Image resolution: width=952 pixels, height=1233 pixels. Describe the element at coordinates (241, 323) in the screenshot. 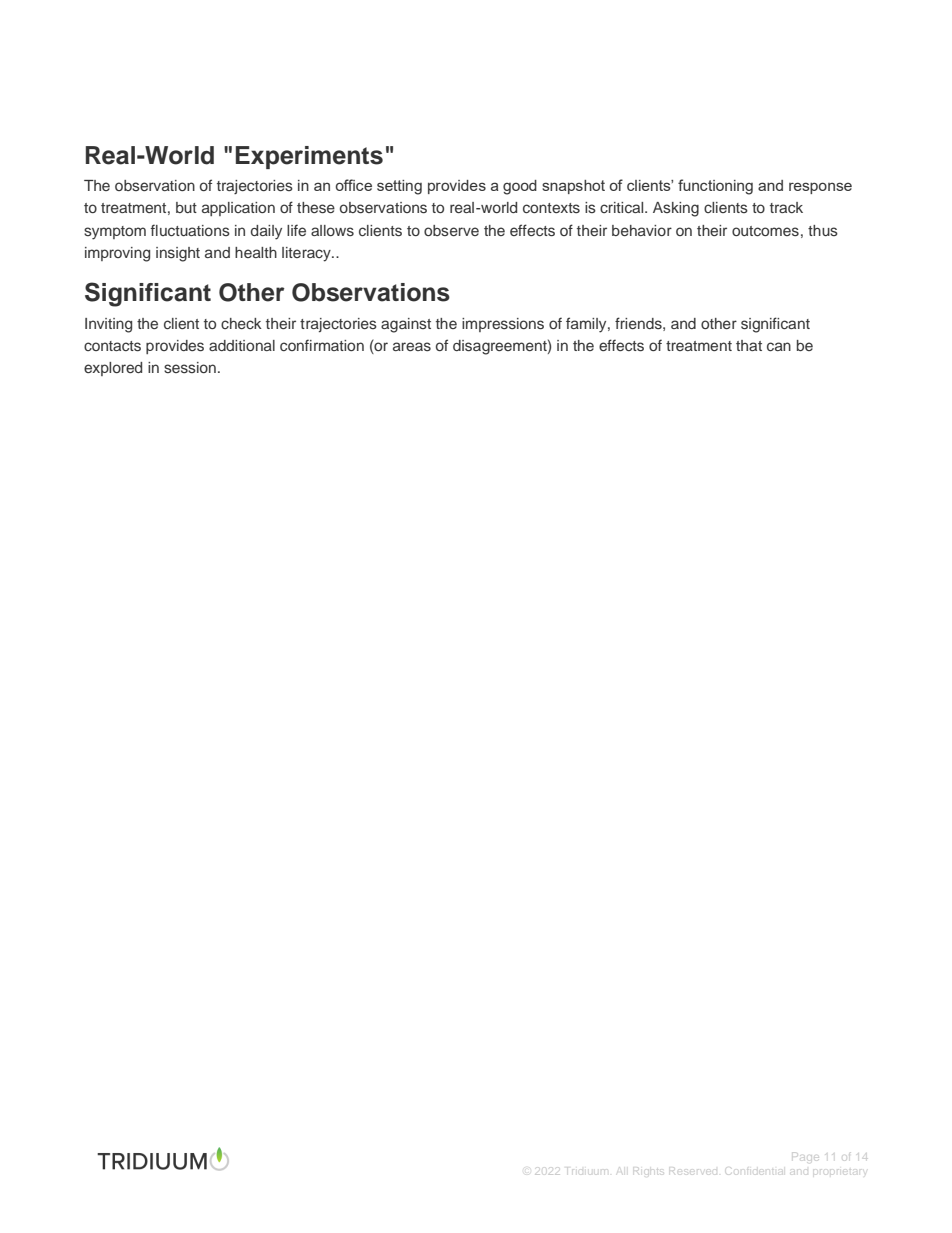

I see `check` at that location.
